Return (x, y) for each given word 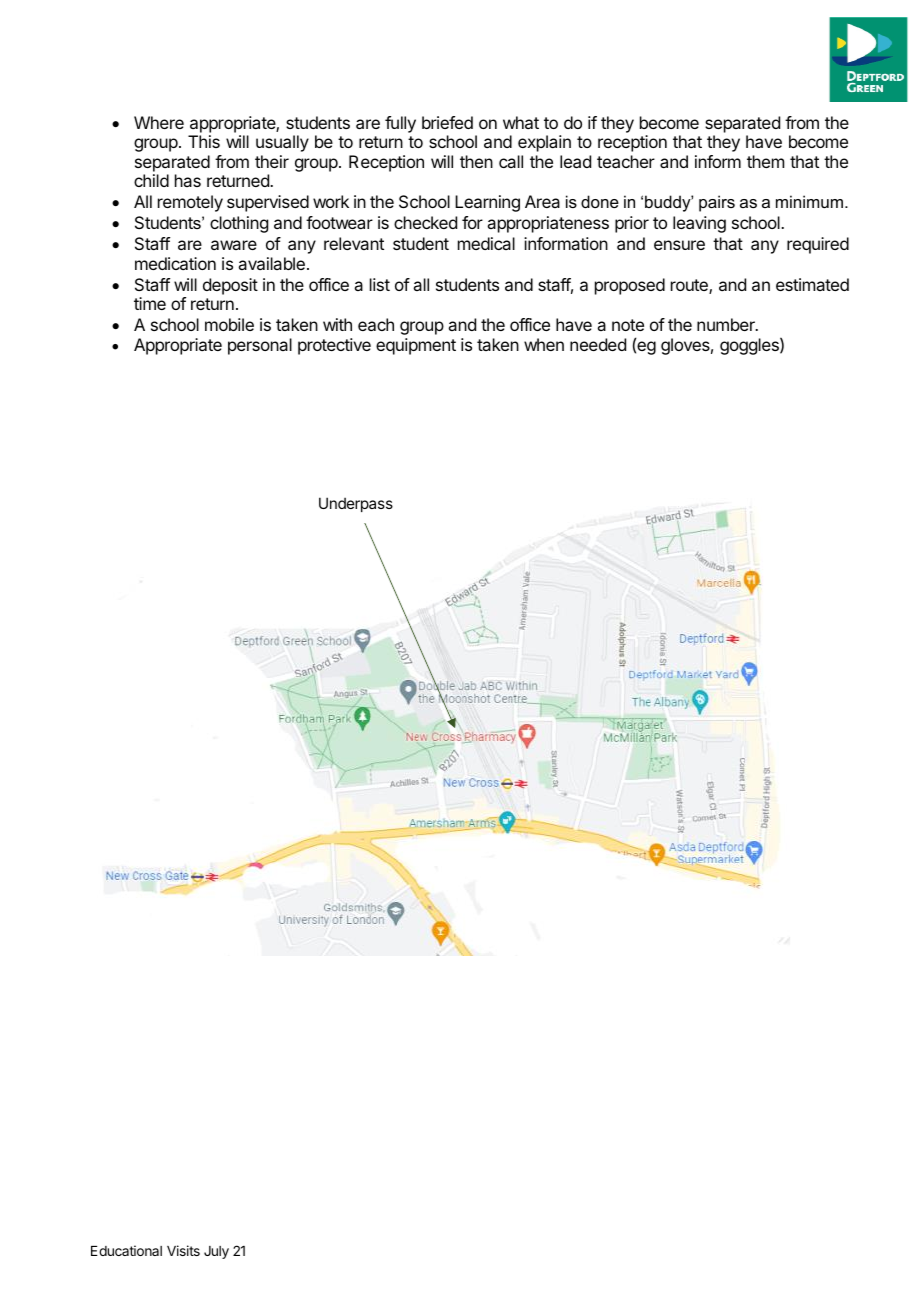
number (727, 324)
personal (260, 346)
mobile (229, 324)
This (204, 141)
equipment (416, 346)
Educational (126, 1250)
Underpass (356, 504)
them (765, 161)
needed (598, 344)
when (544, 344)
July (216, 1252)
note (628, 325)
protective (334, 346)
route (690, 286)
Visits (183, 1250)
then (476, 161)
